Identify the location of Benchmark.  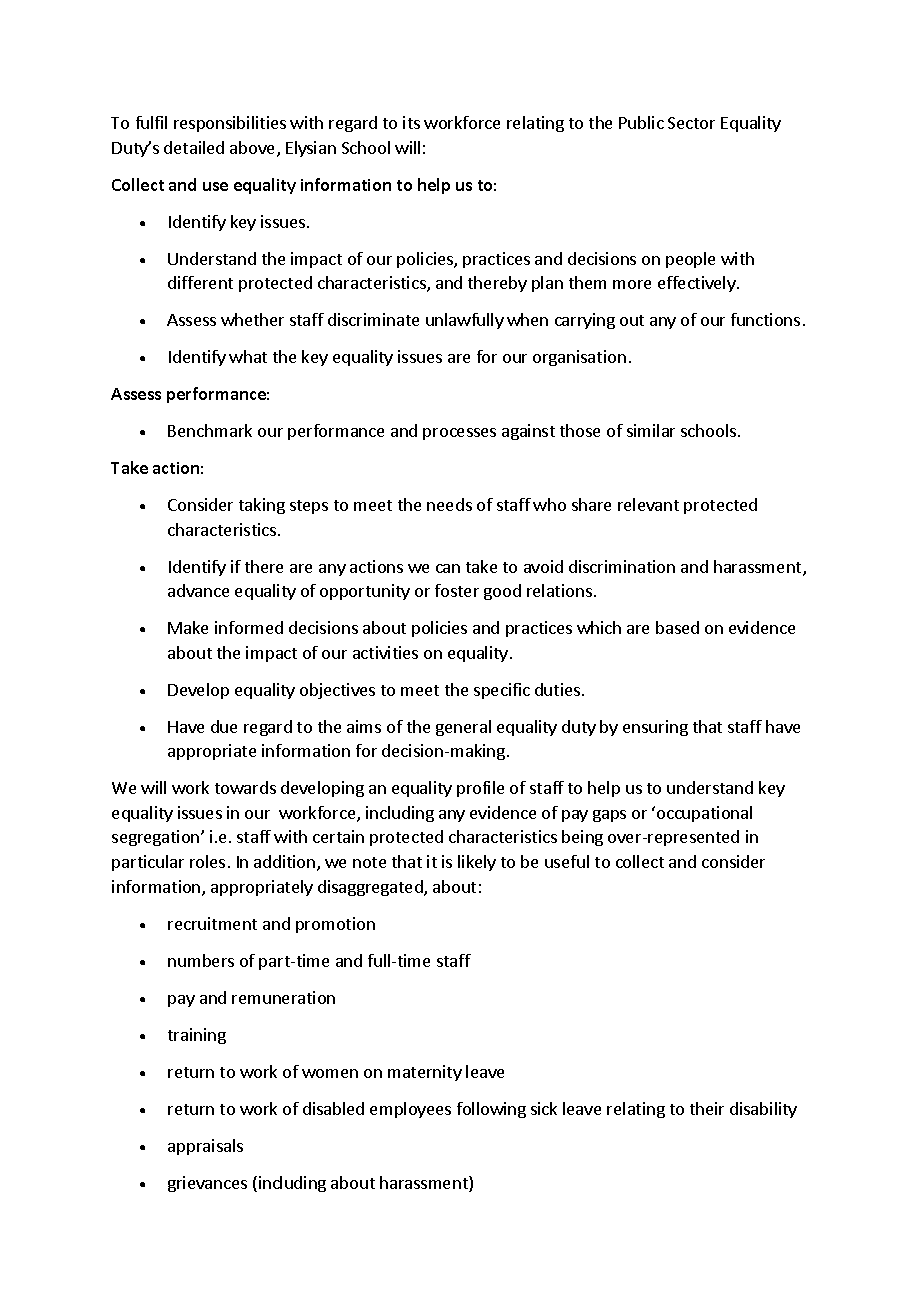
(210, 430).
